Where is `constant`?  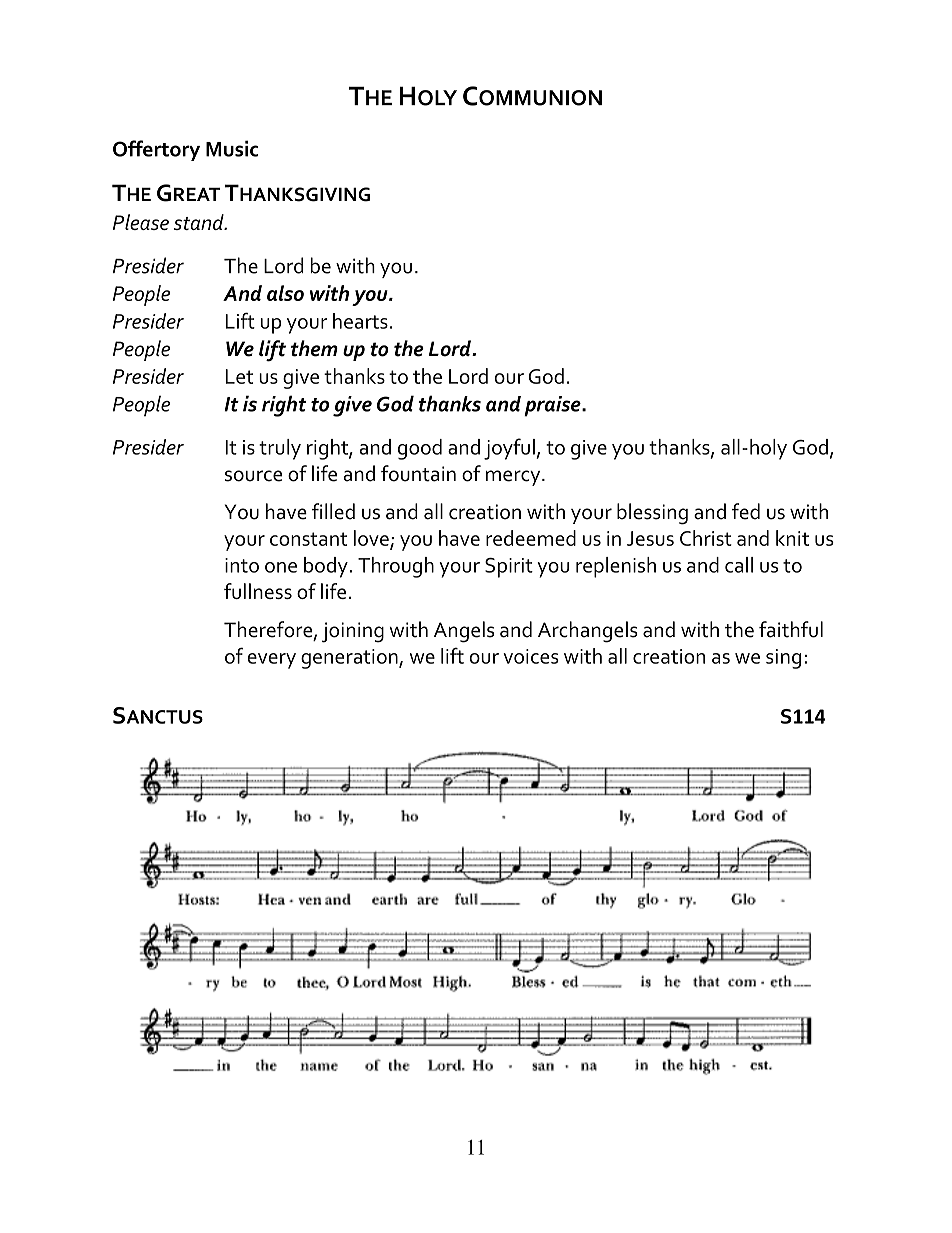
constant is located at coordinates (308, 539).
